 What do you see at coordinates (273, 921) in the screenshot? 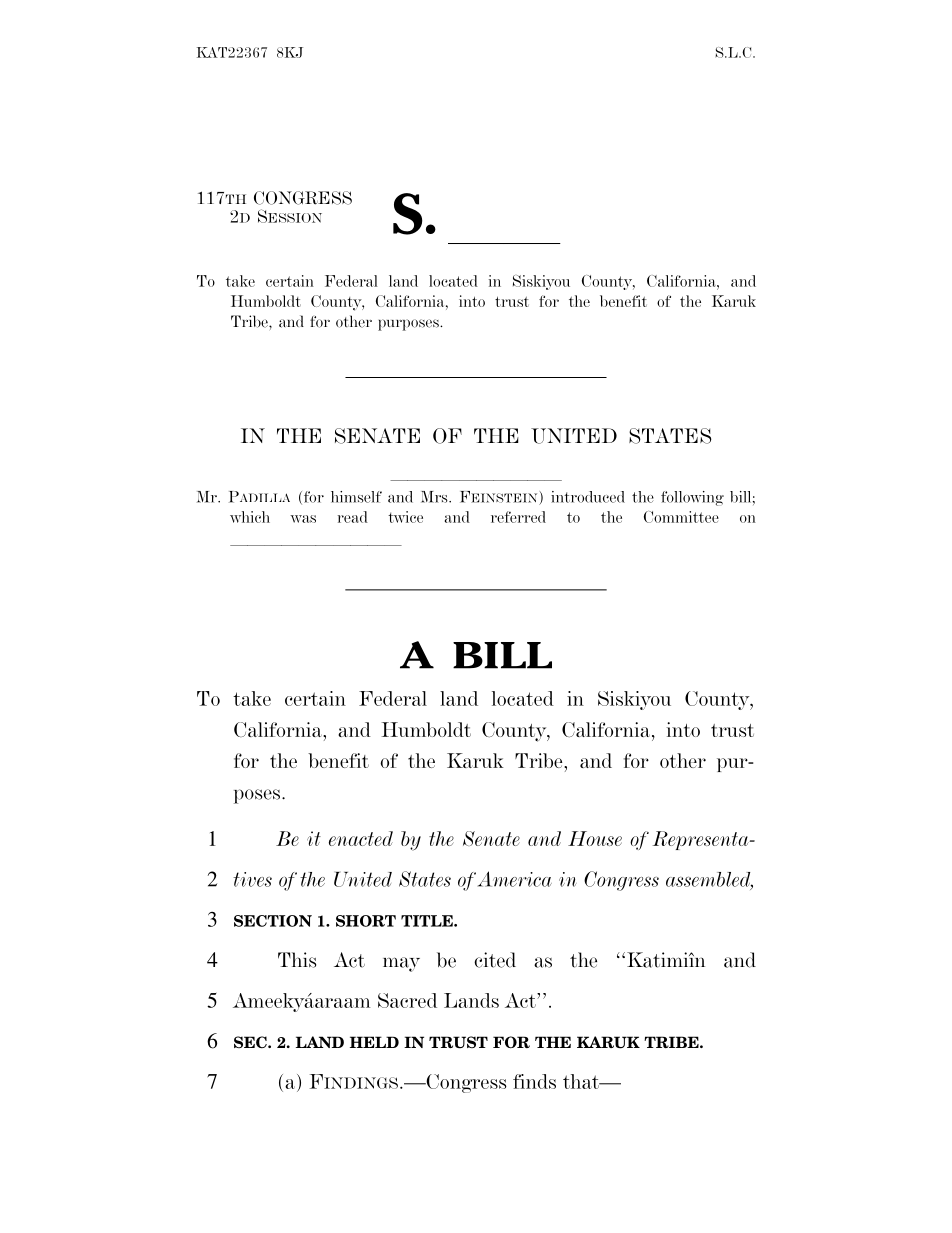
I see `SECTION` at bounding box center [273, 921].
